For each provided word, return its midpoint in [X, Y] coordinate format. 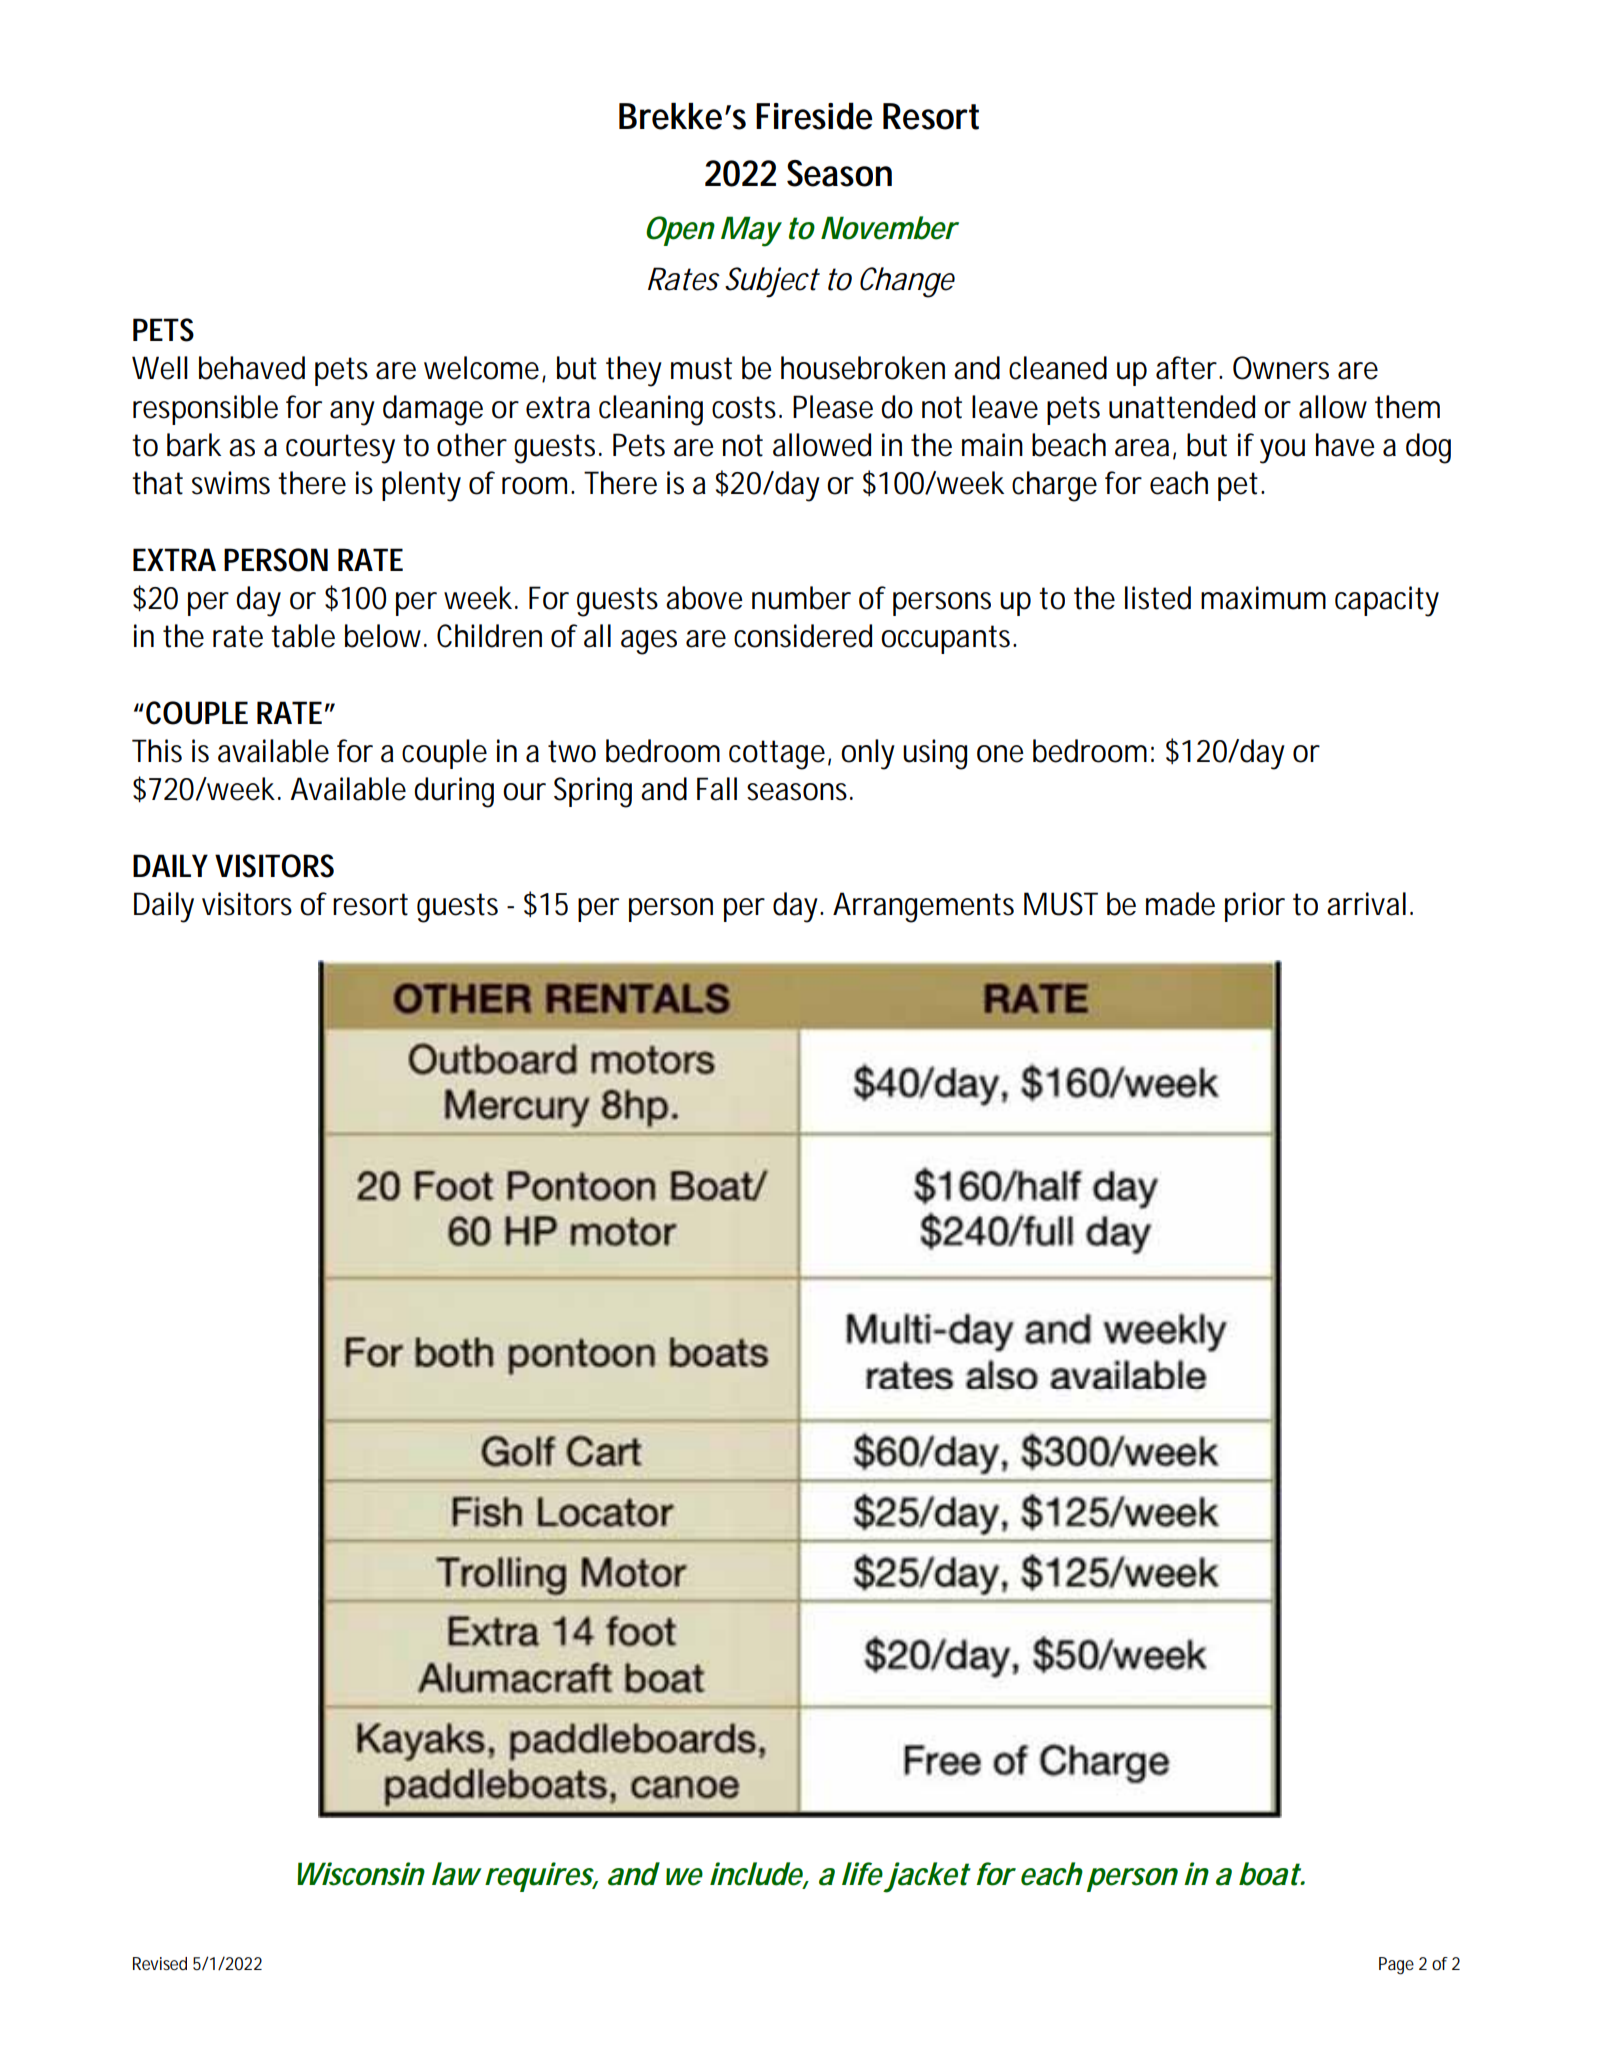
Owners [1281, 368]
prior [1255, 907]
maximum [1263, 598]
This [157, 751]
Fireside [814, 116]
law [457, 1874]
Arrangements [923, 907]
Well [160, 368]
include [757, 1875]
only [868, 754]
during [454, 792]
